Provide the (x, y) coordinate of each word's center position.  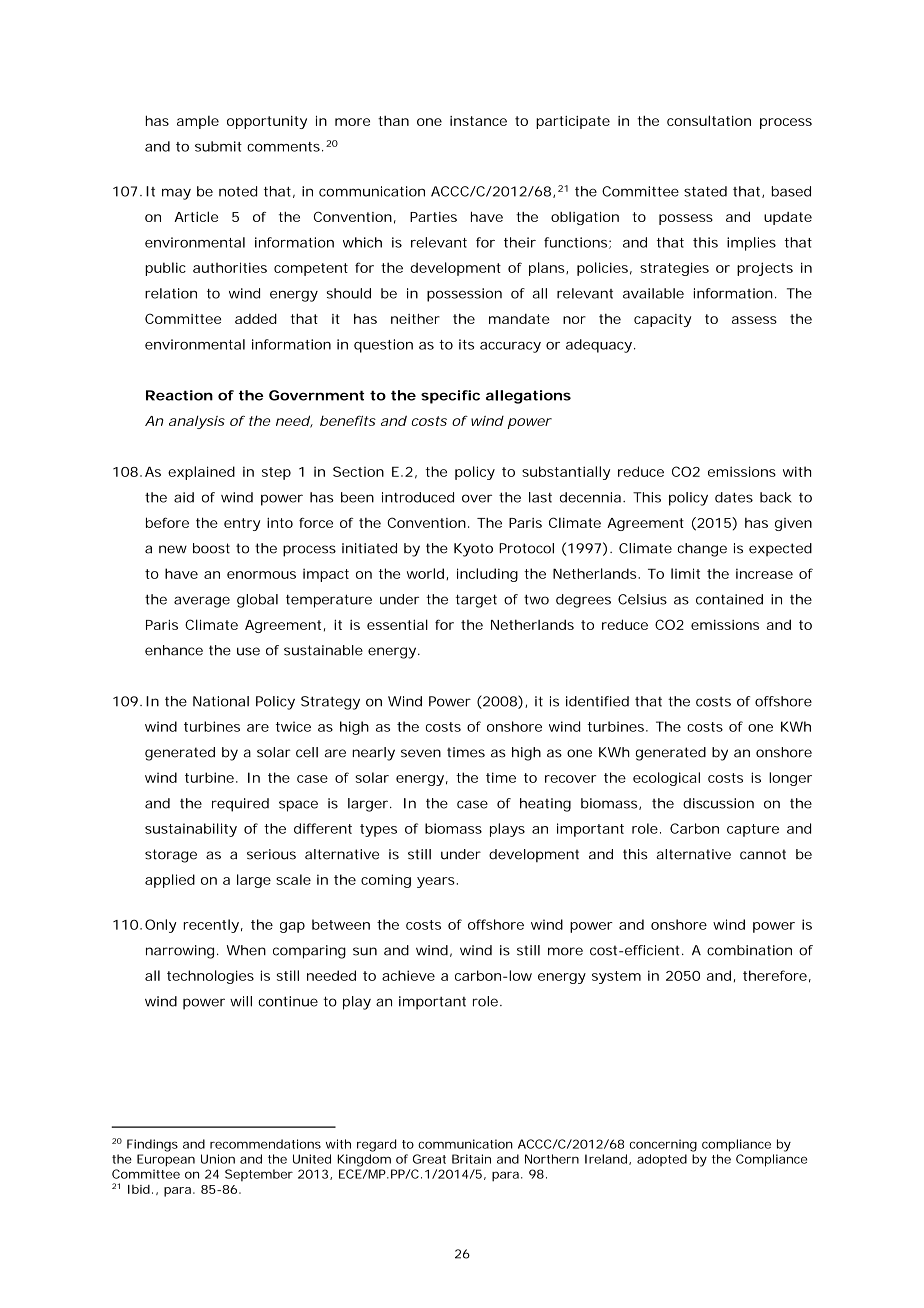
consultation (709, 120)
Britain (471, 1159)
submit (218, 146)
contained (729, 599)
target (476, 601)
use (248, 651)
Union (218, 1159)
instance (478, 121)
